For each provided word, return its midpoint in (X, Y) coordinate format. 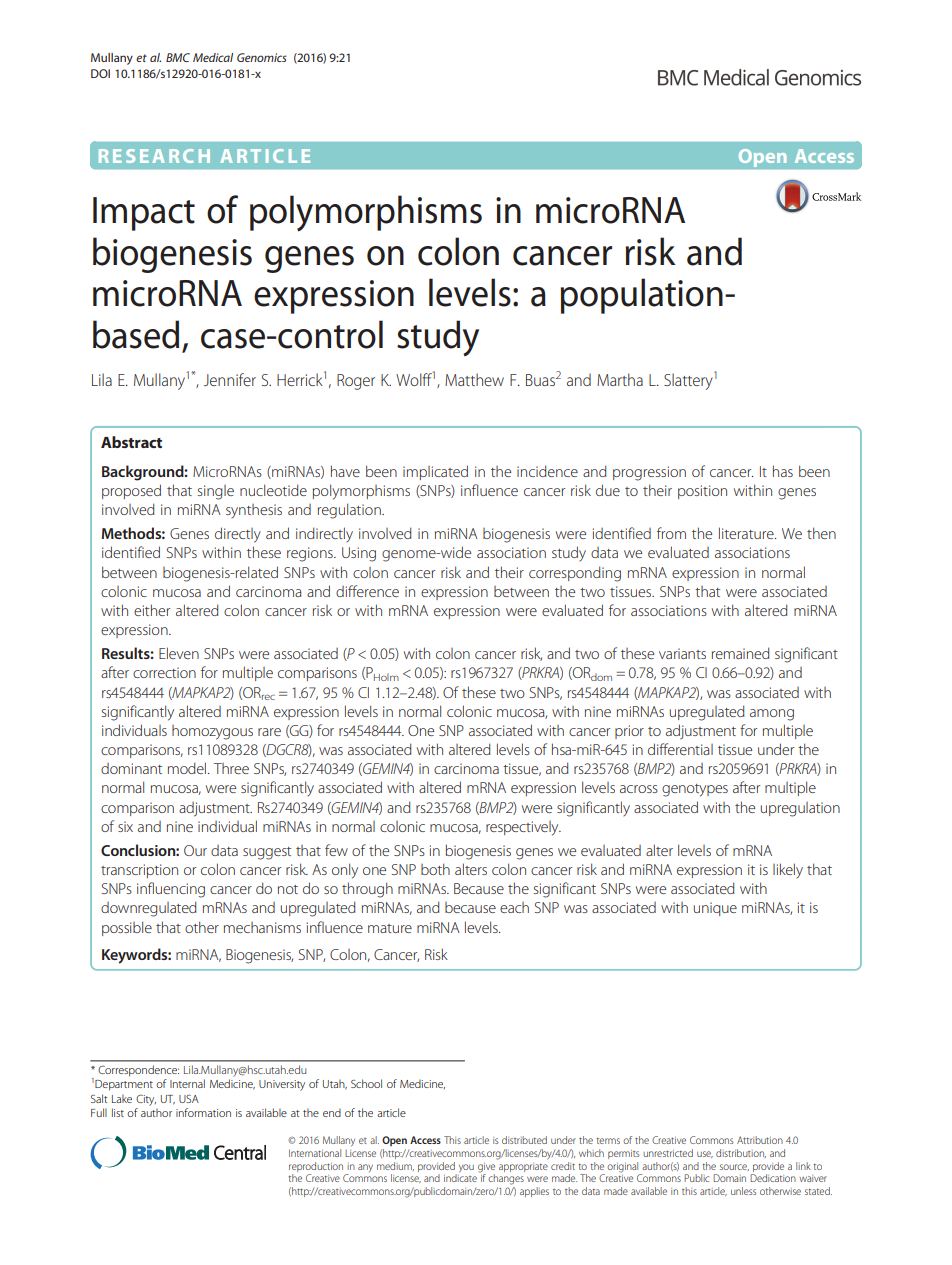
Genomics (262, 57)
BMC (178, 57)
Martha (620, 379)
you (465, 1169)
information (203, 1112)
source (734, 1167)
